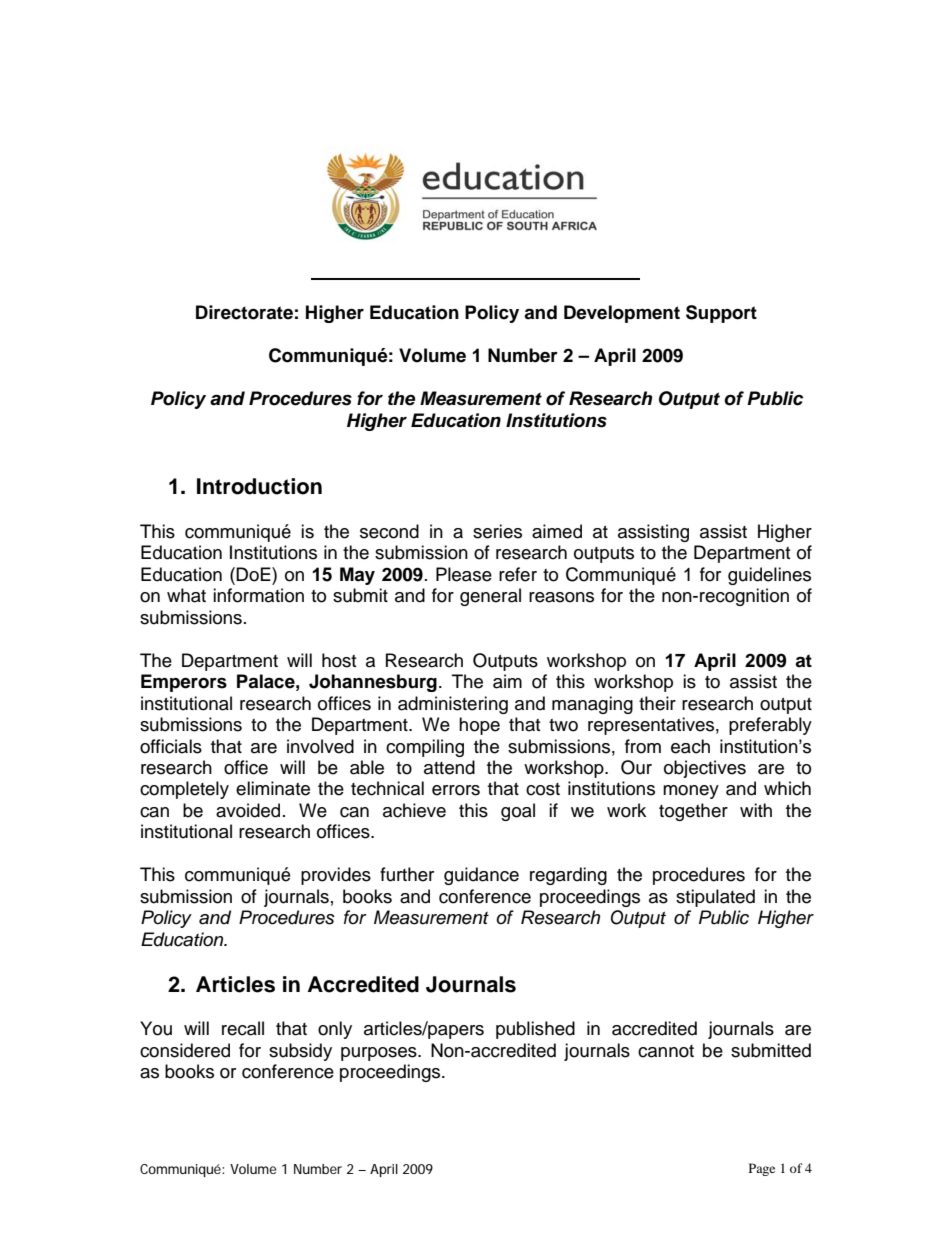 This image has width=952, height=1233. I want to click on series, so click(497, 531).
